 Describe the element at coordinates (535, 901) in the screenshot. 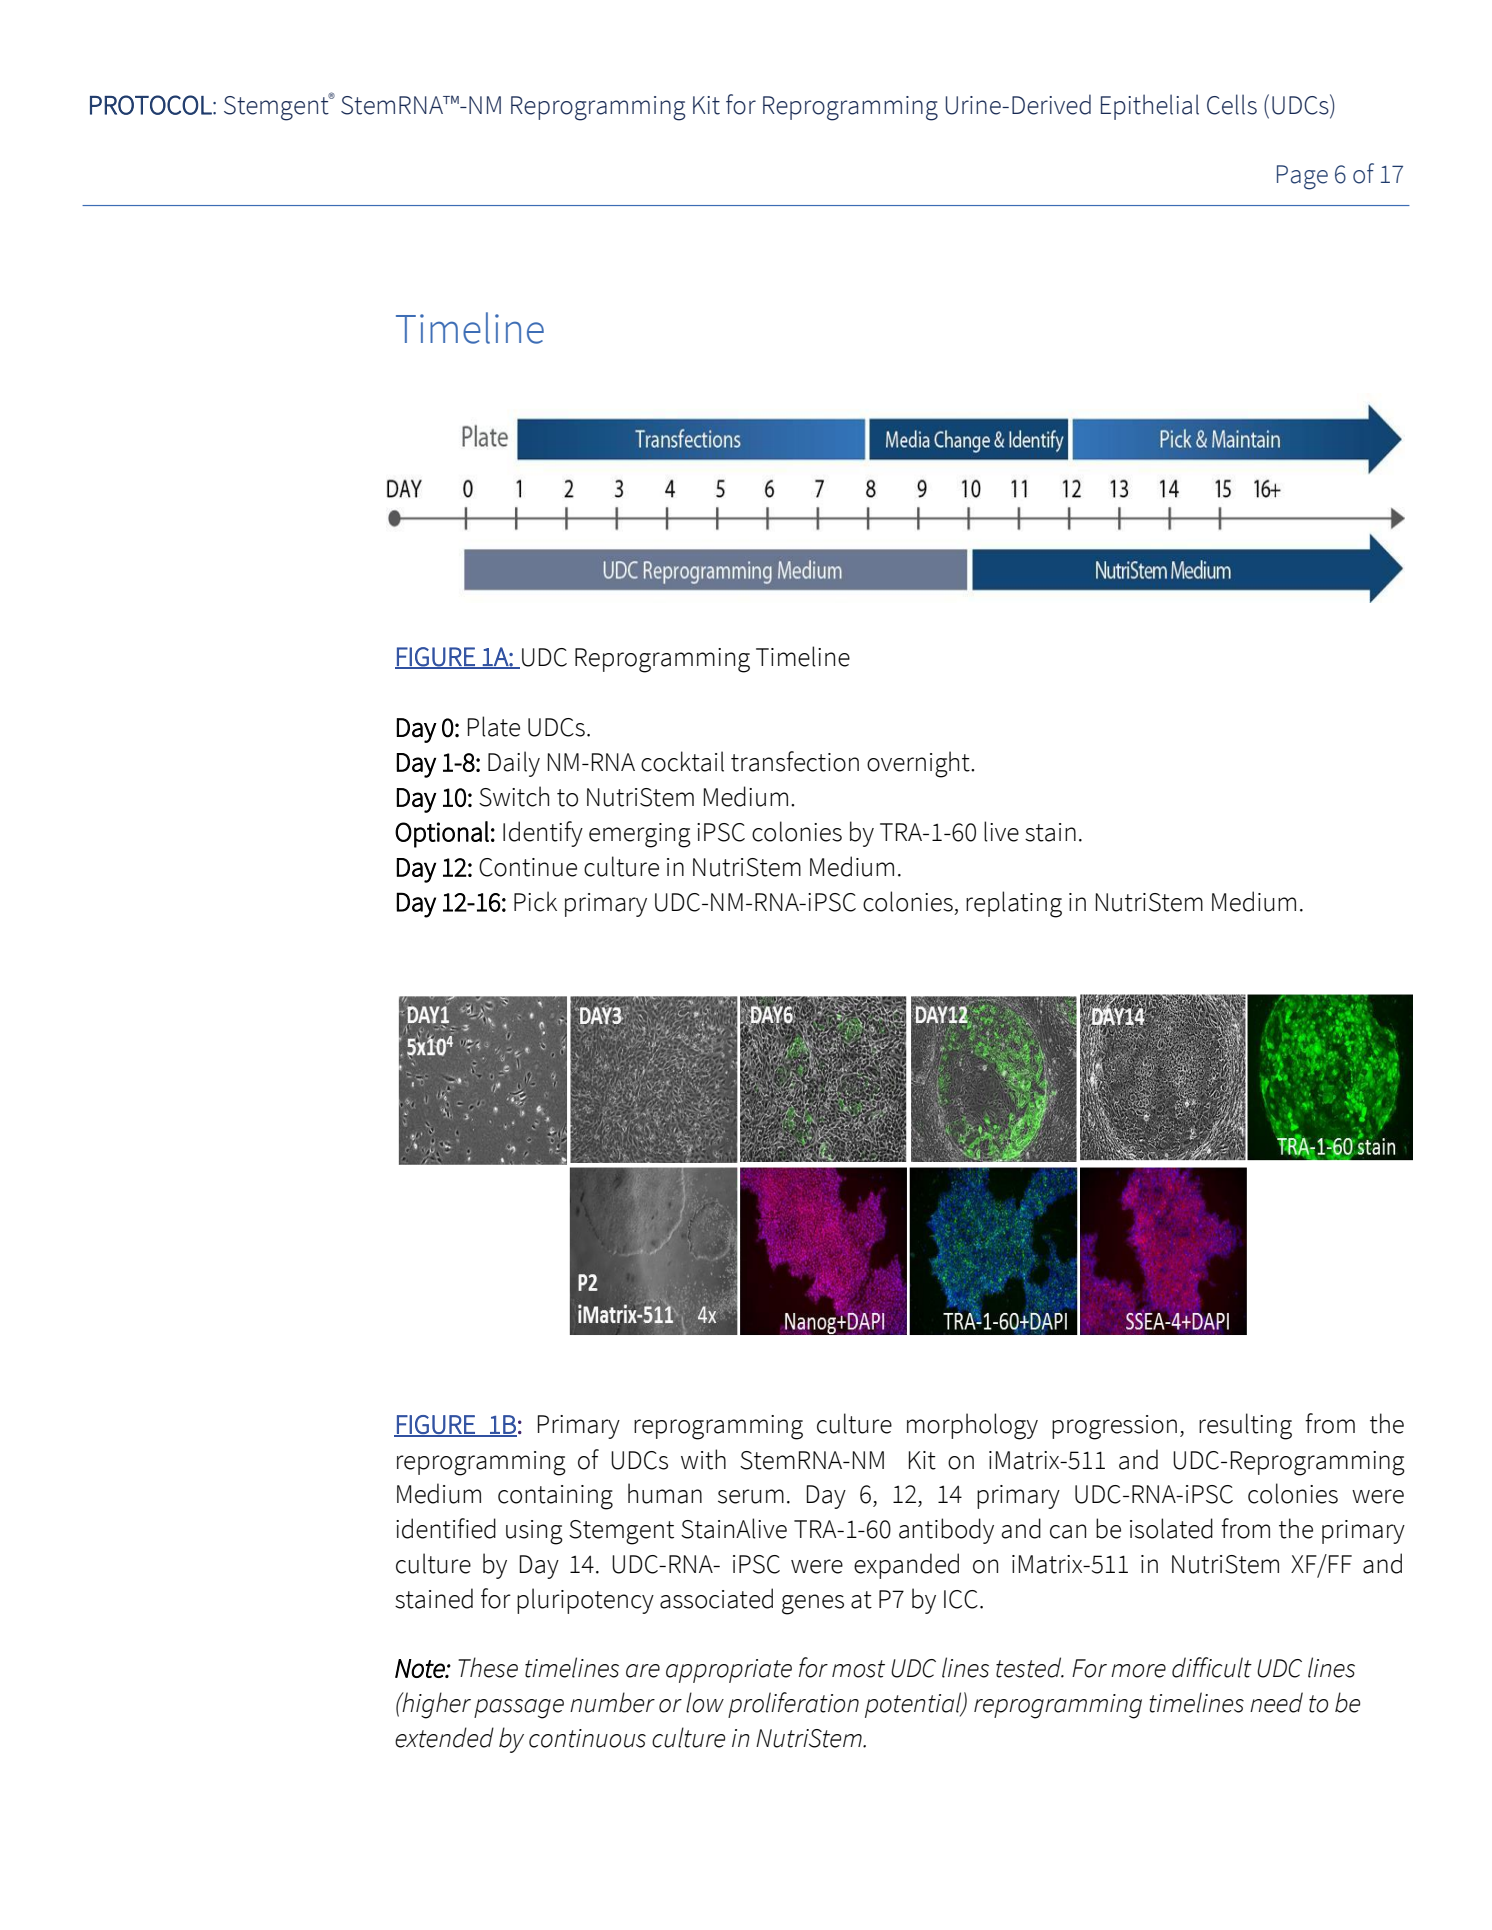

I see `Pick` at that location.
